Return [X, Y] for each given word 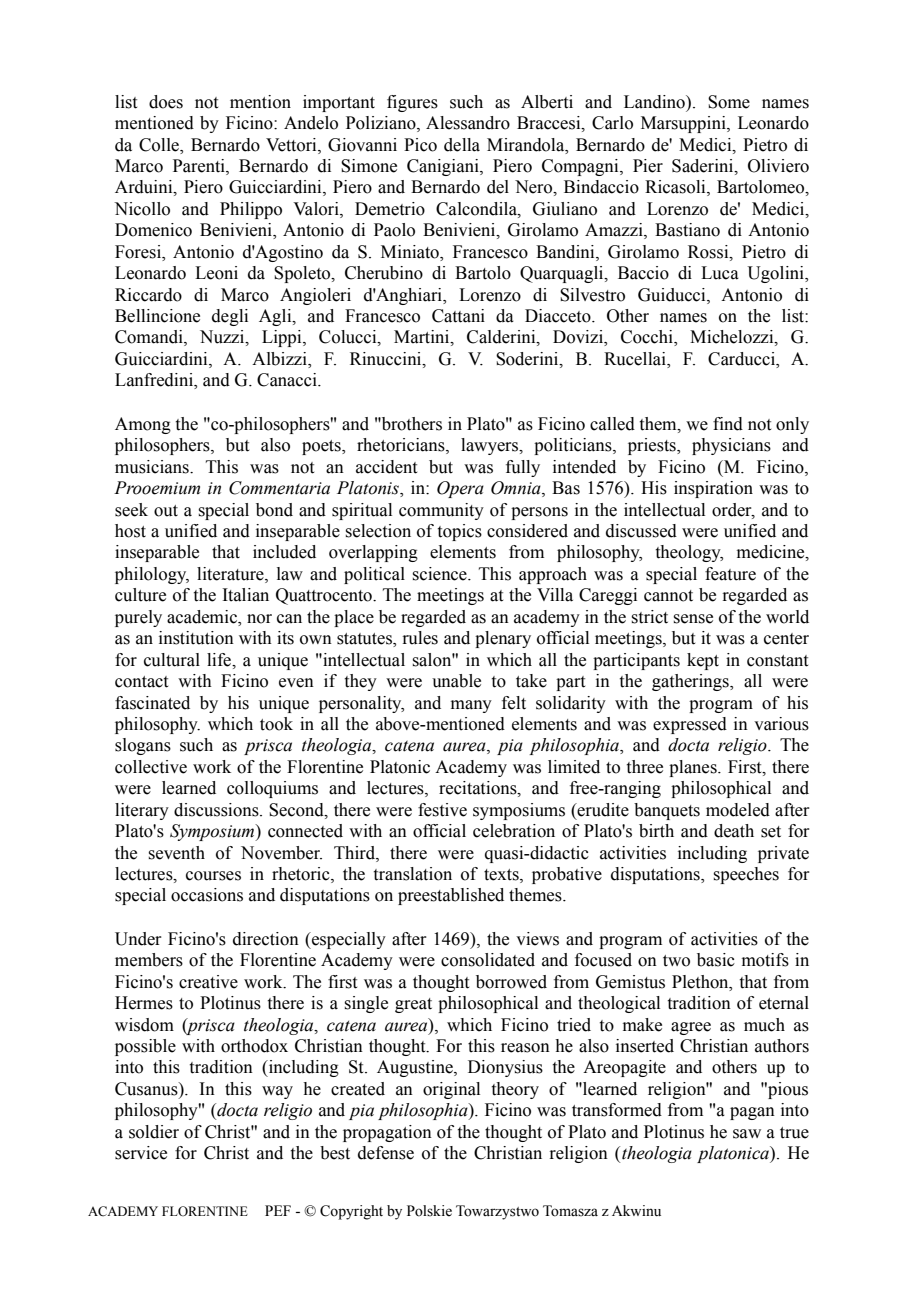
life [220, 660]
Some [729, 102]
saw [747, 1134]
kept [703, 661]
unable [456, 681]
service [141, 1153]
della [462, 145]
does [166, 102]
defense [386, 1153]
